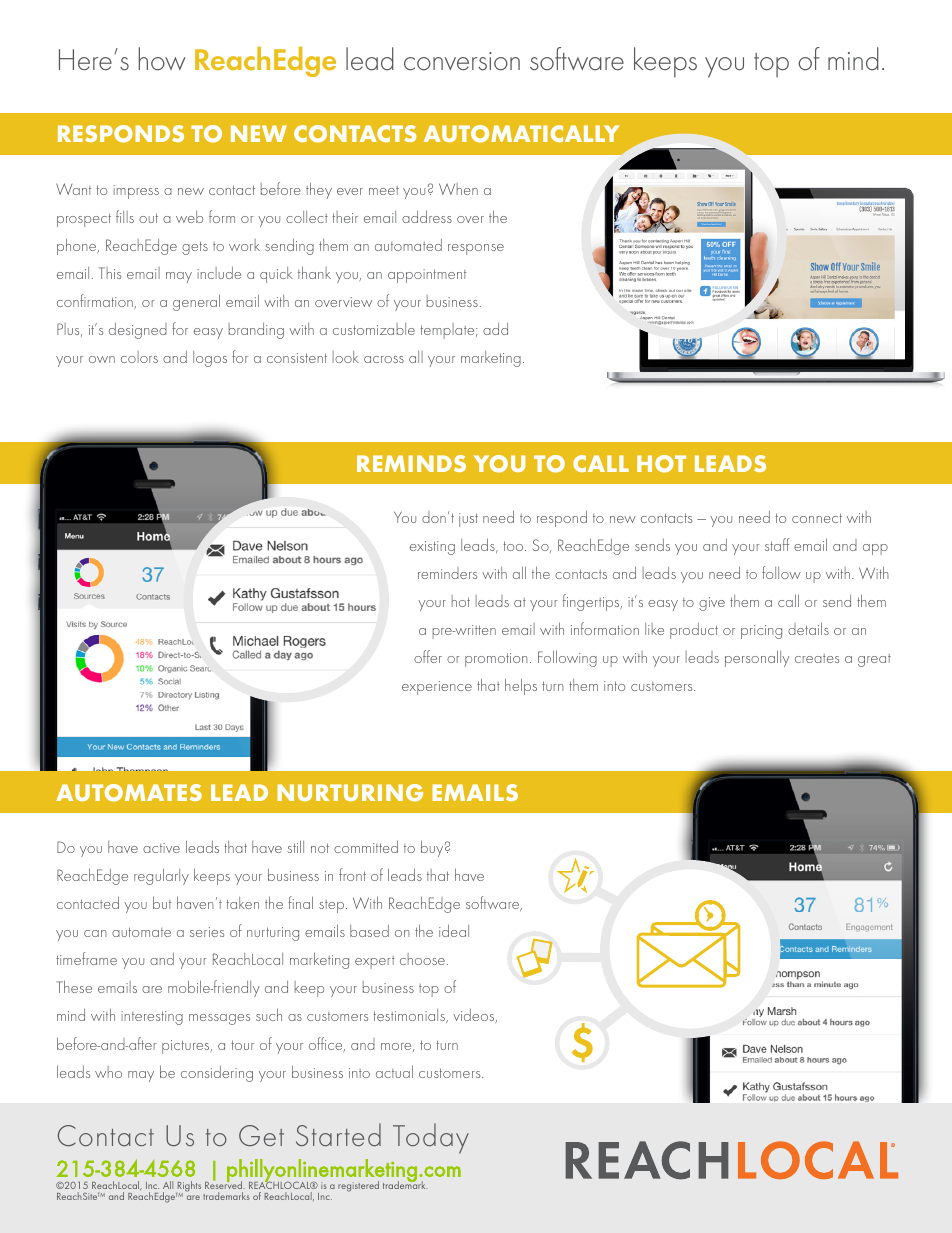 Image resolution: width=952 pixels, height=1233 pixels. Describe the element at coordinates (462, 61) in the screenshot. I see `conversion` at that location.
